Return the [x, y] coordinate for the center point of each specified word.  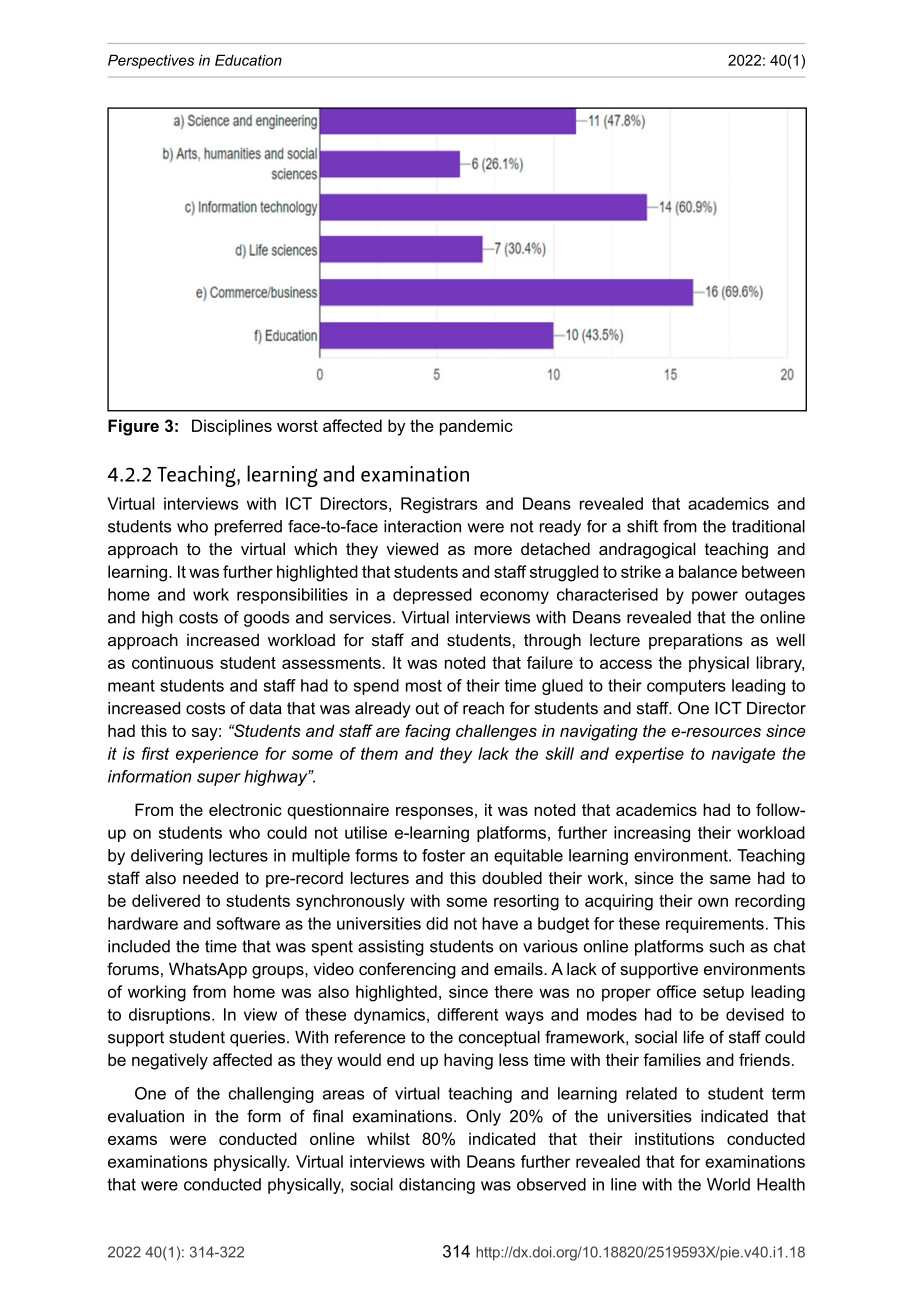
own [713, 902]
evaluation [146, 1116]
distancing [437, 1186]
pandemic [476, 427]
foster [443, 855]
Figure [133, 427]
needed [210, 877]
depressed [432, 596]
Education [248, 60]
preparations [696, 641]
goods [267, 619]
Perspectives [151, 61]
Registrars [439, 505]
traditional [768, 526]
